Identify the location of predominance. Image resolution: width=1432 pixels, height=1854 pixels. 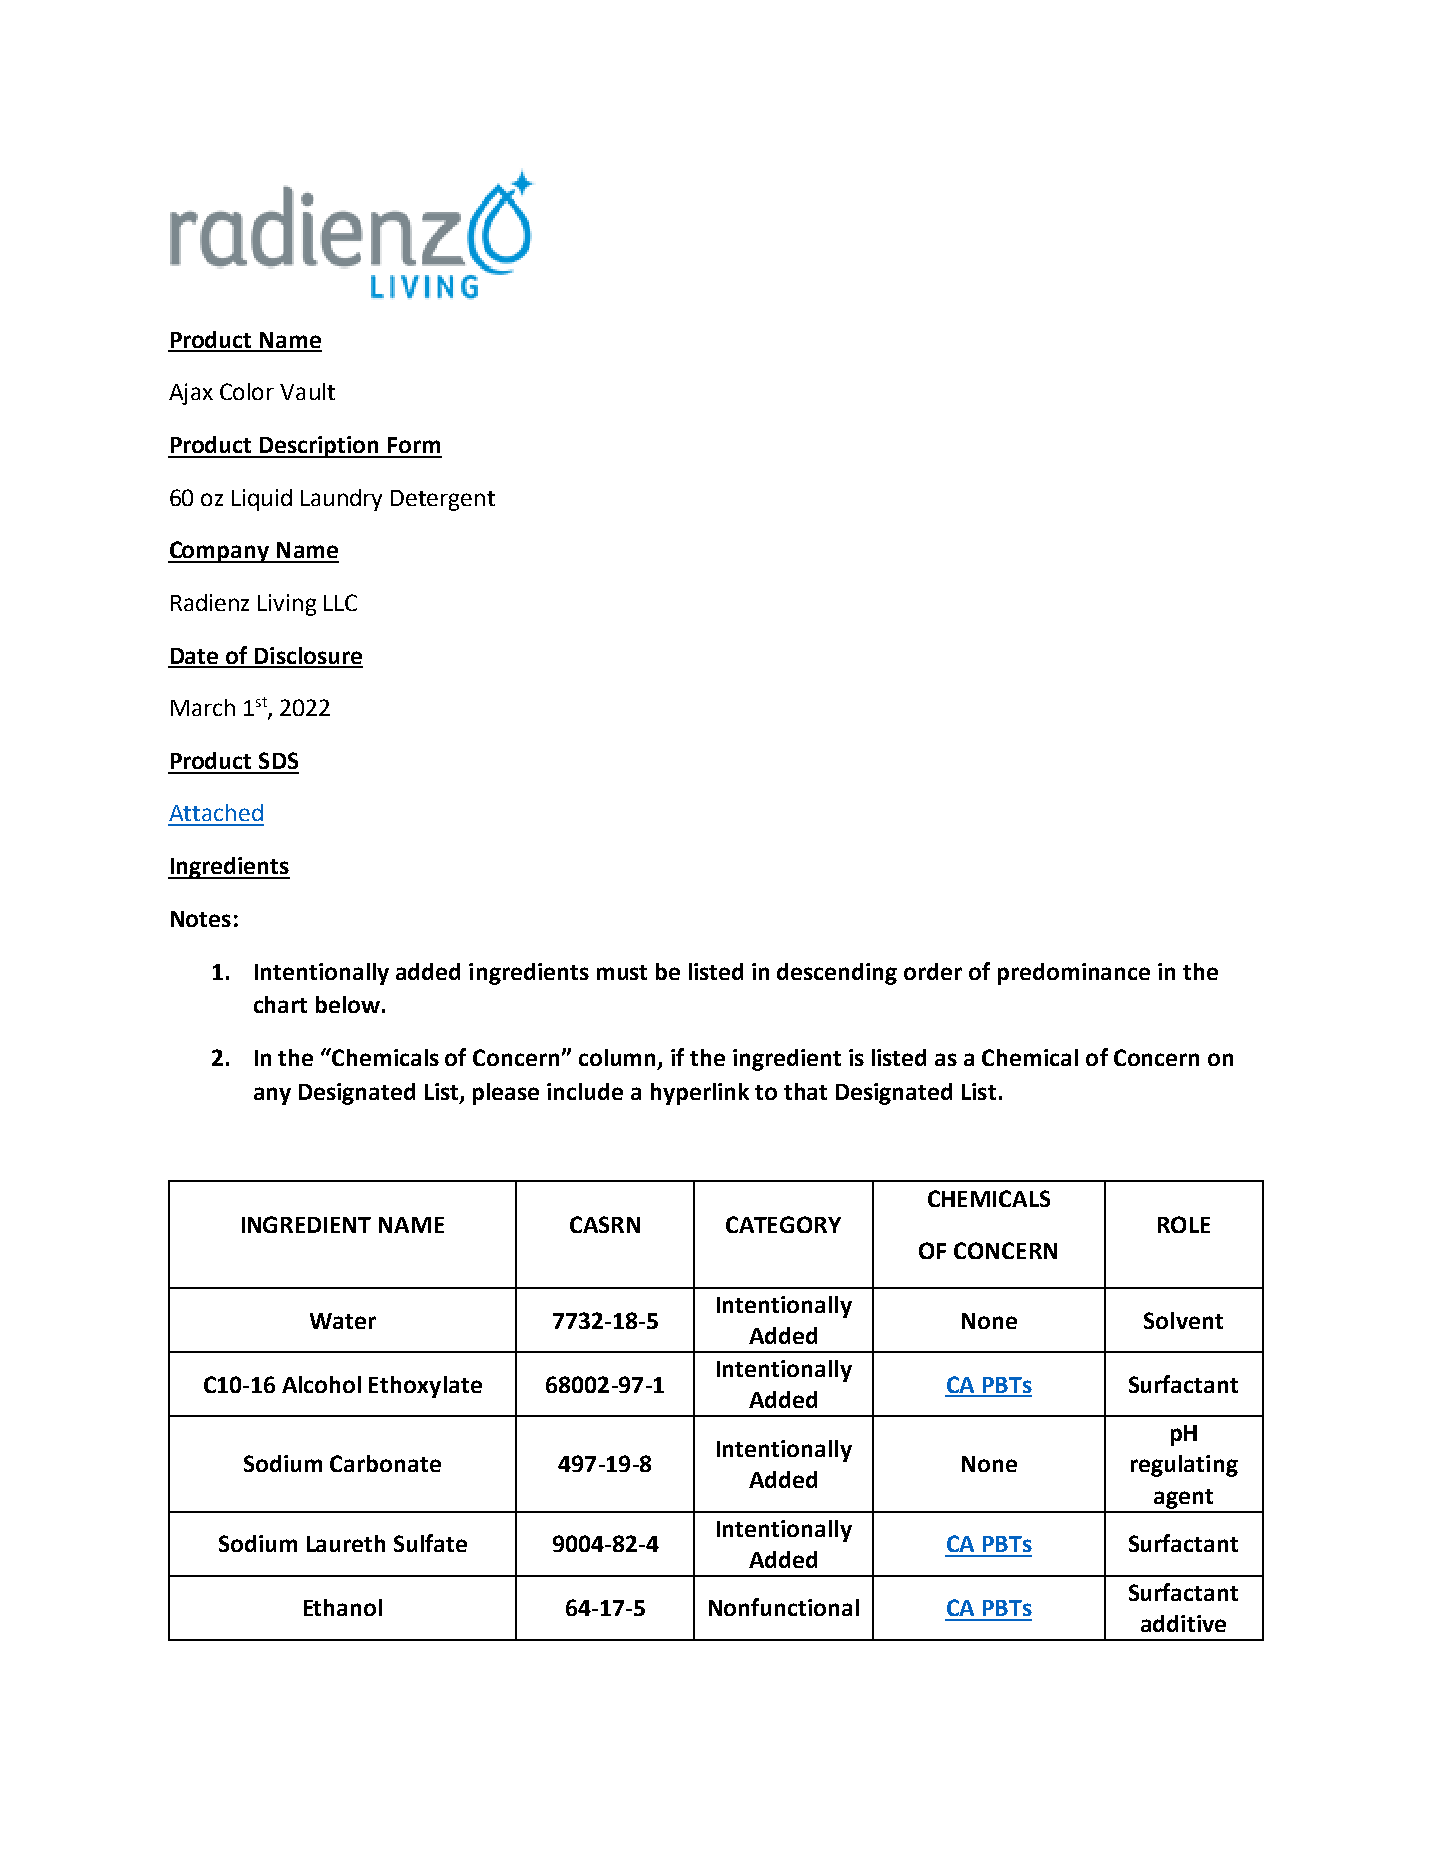
(1074, 974).
